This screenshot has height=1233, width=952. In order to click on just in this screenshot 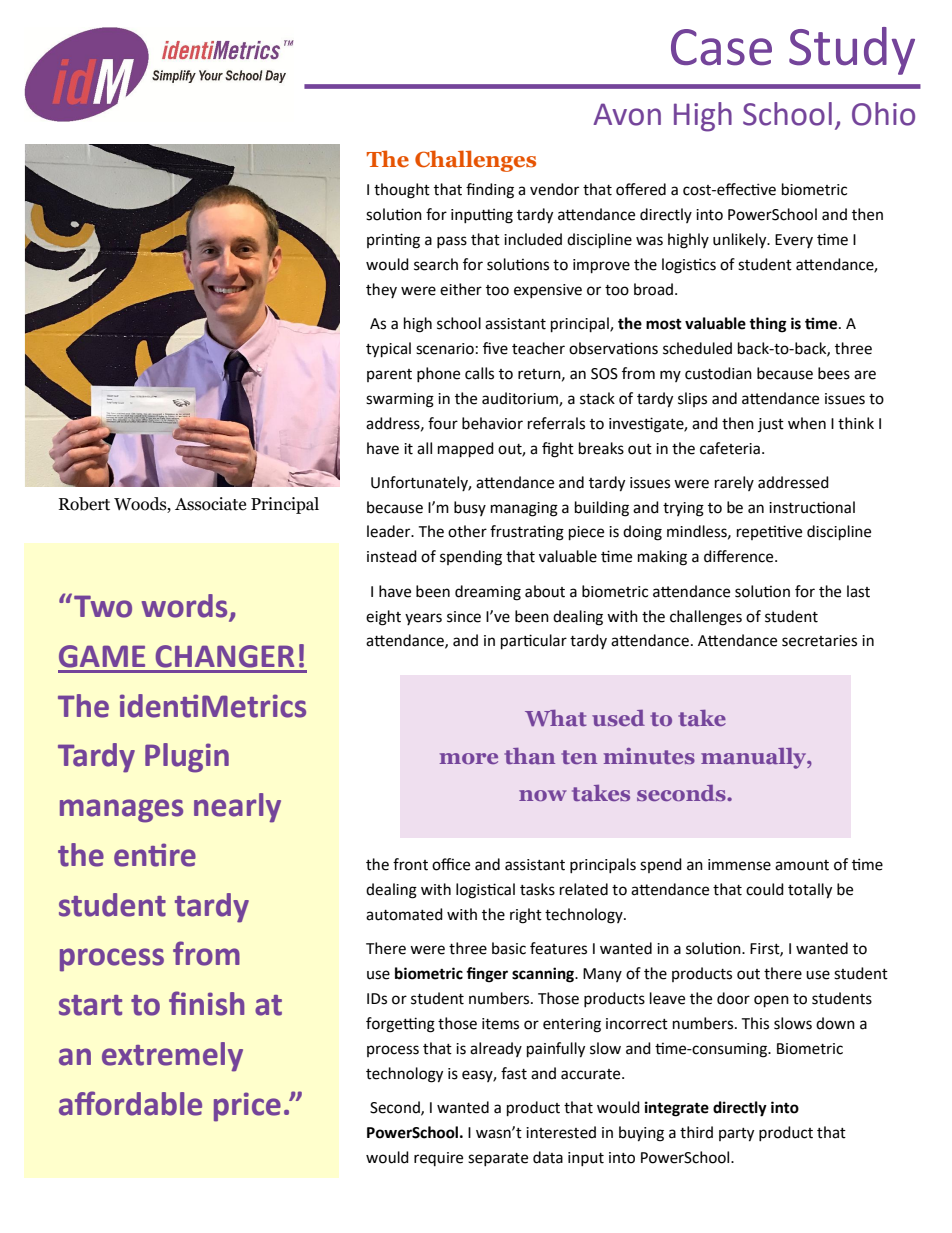, I will do `click(771, 425)`.
